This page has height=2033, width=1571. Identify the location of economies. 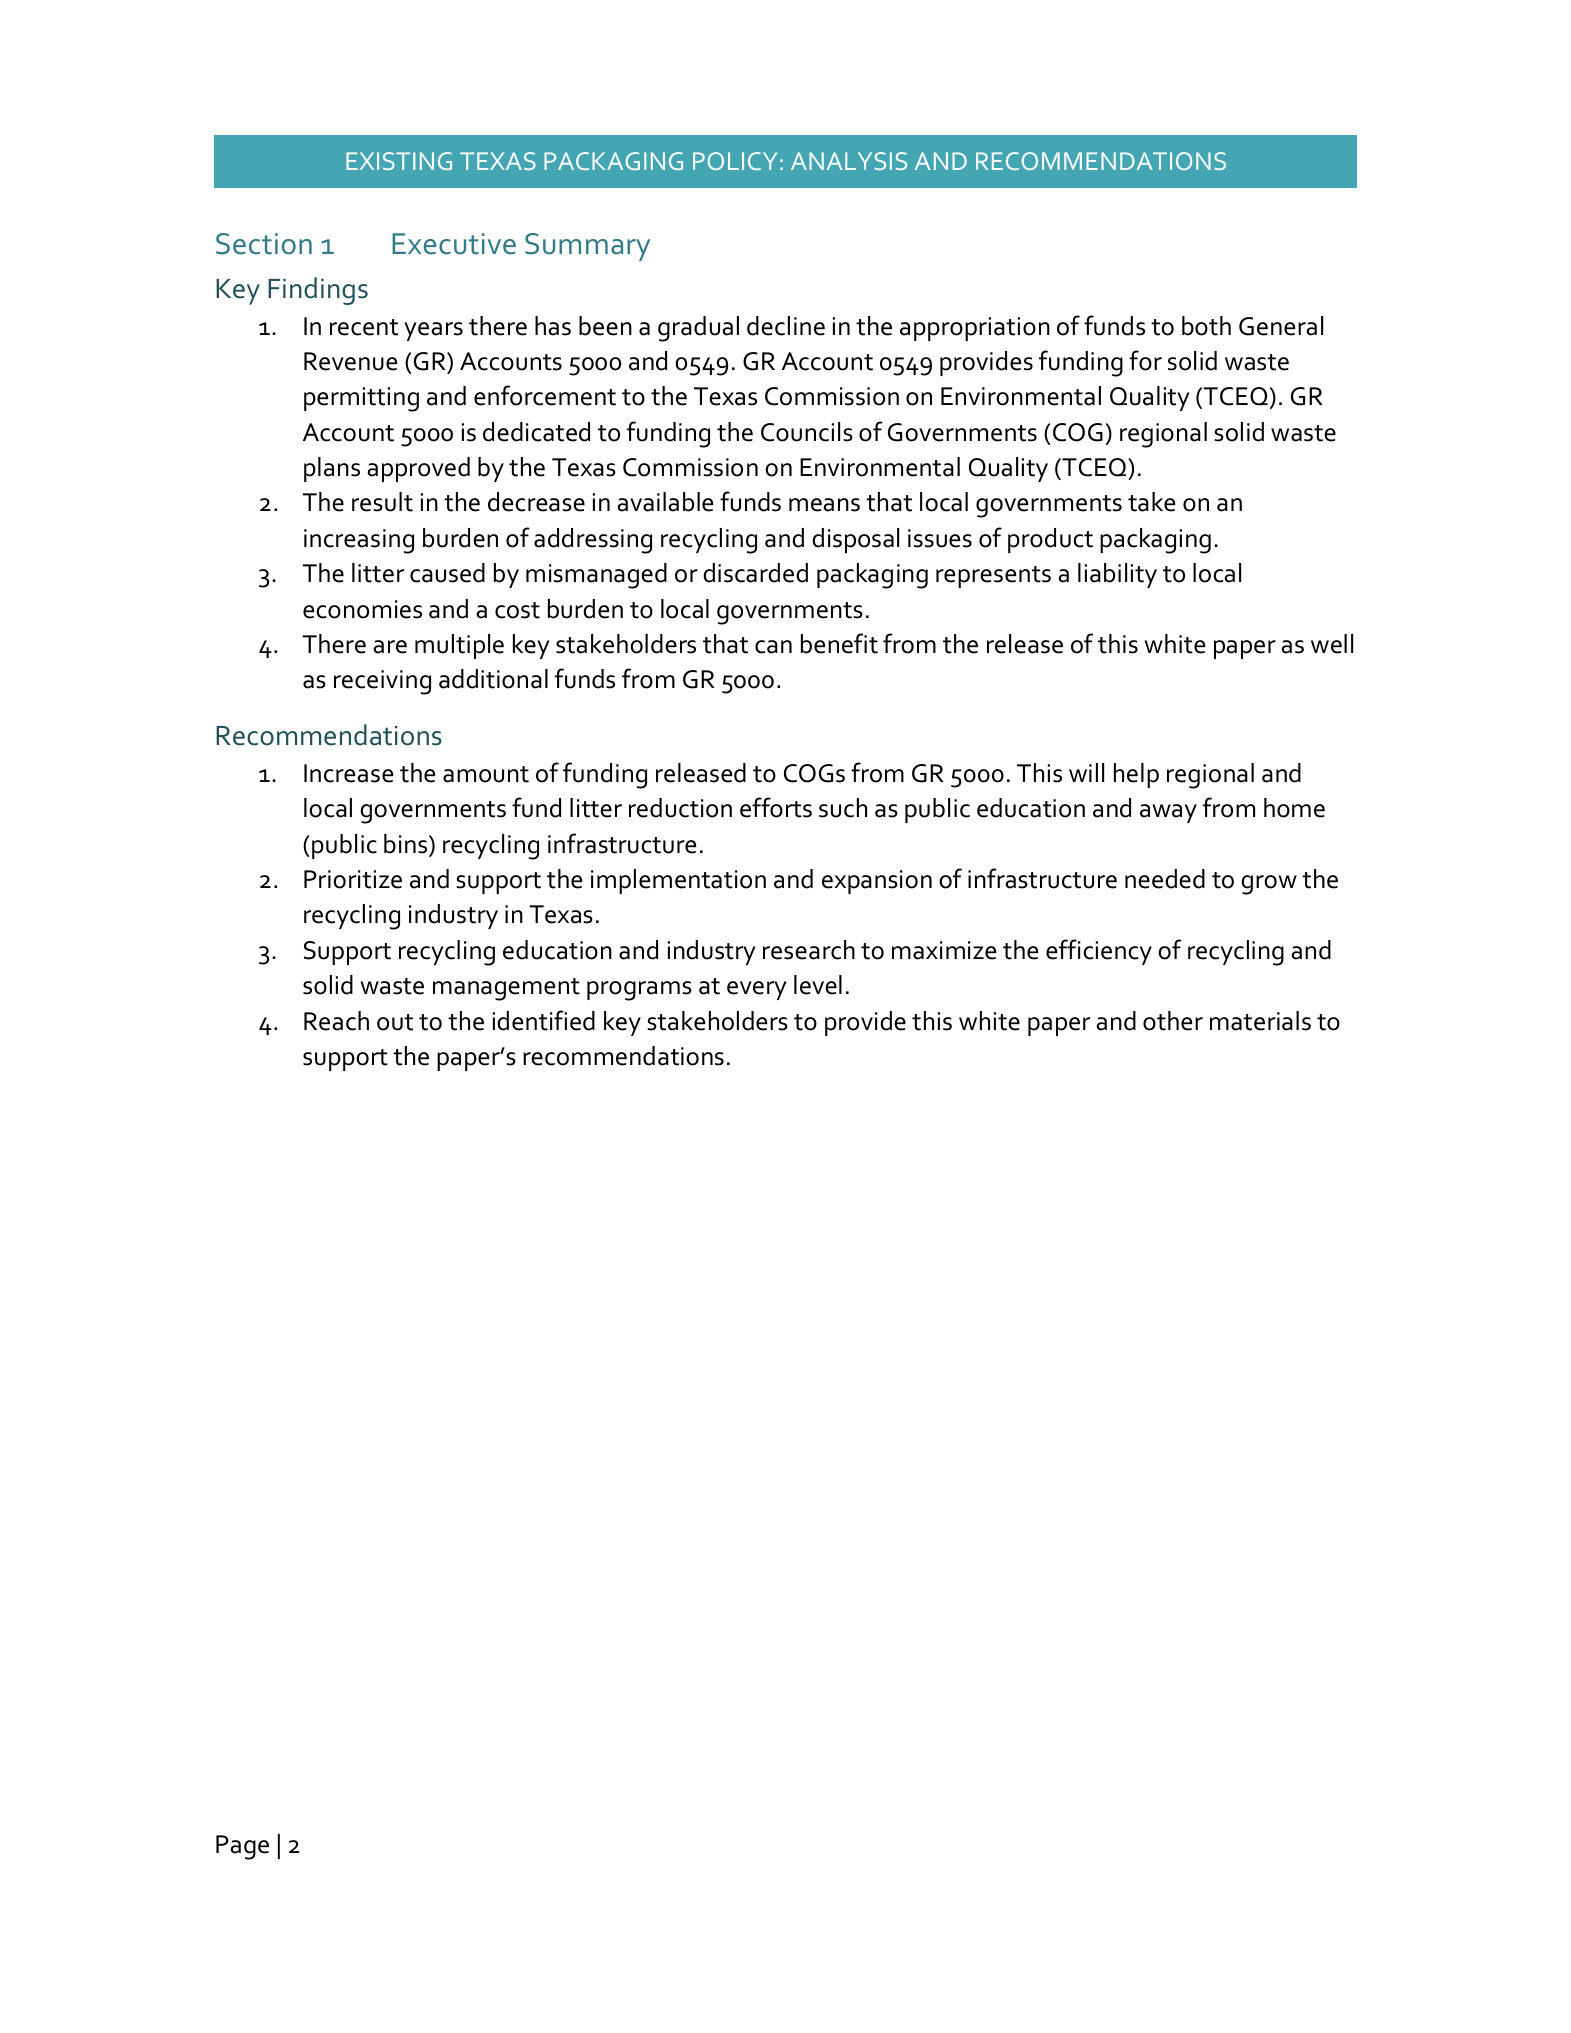
(362, 609).
